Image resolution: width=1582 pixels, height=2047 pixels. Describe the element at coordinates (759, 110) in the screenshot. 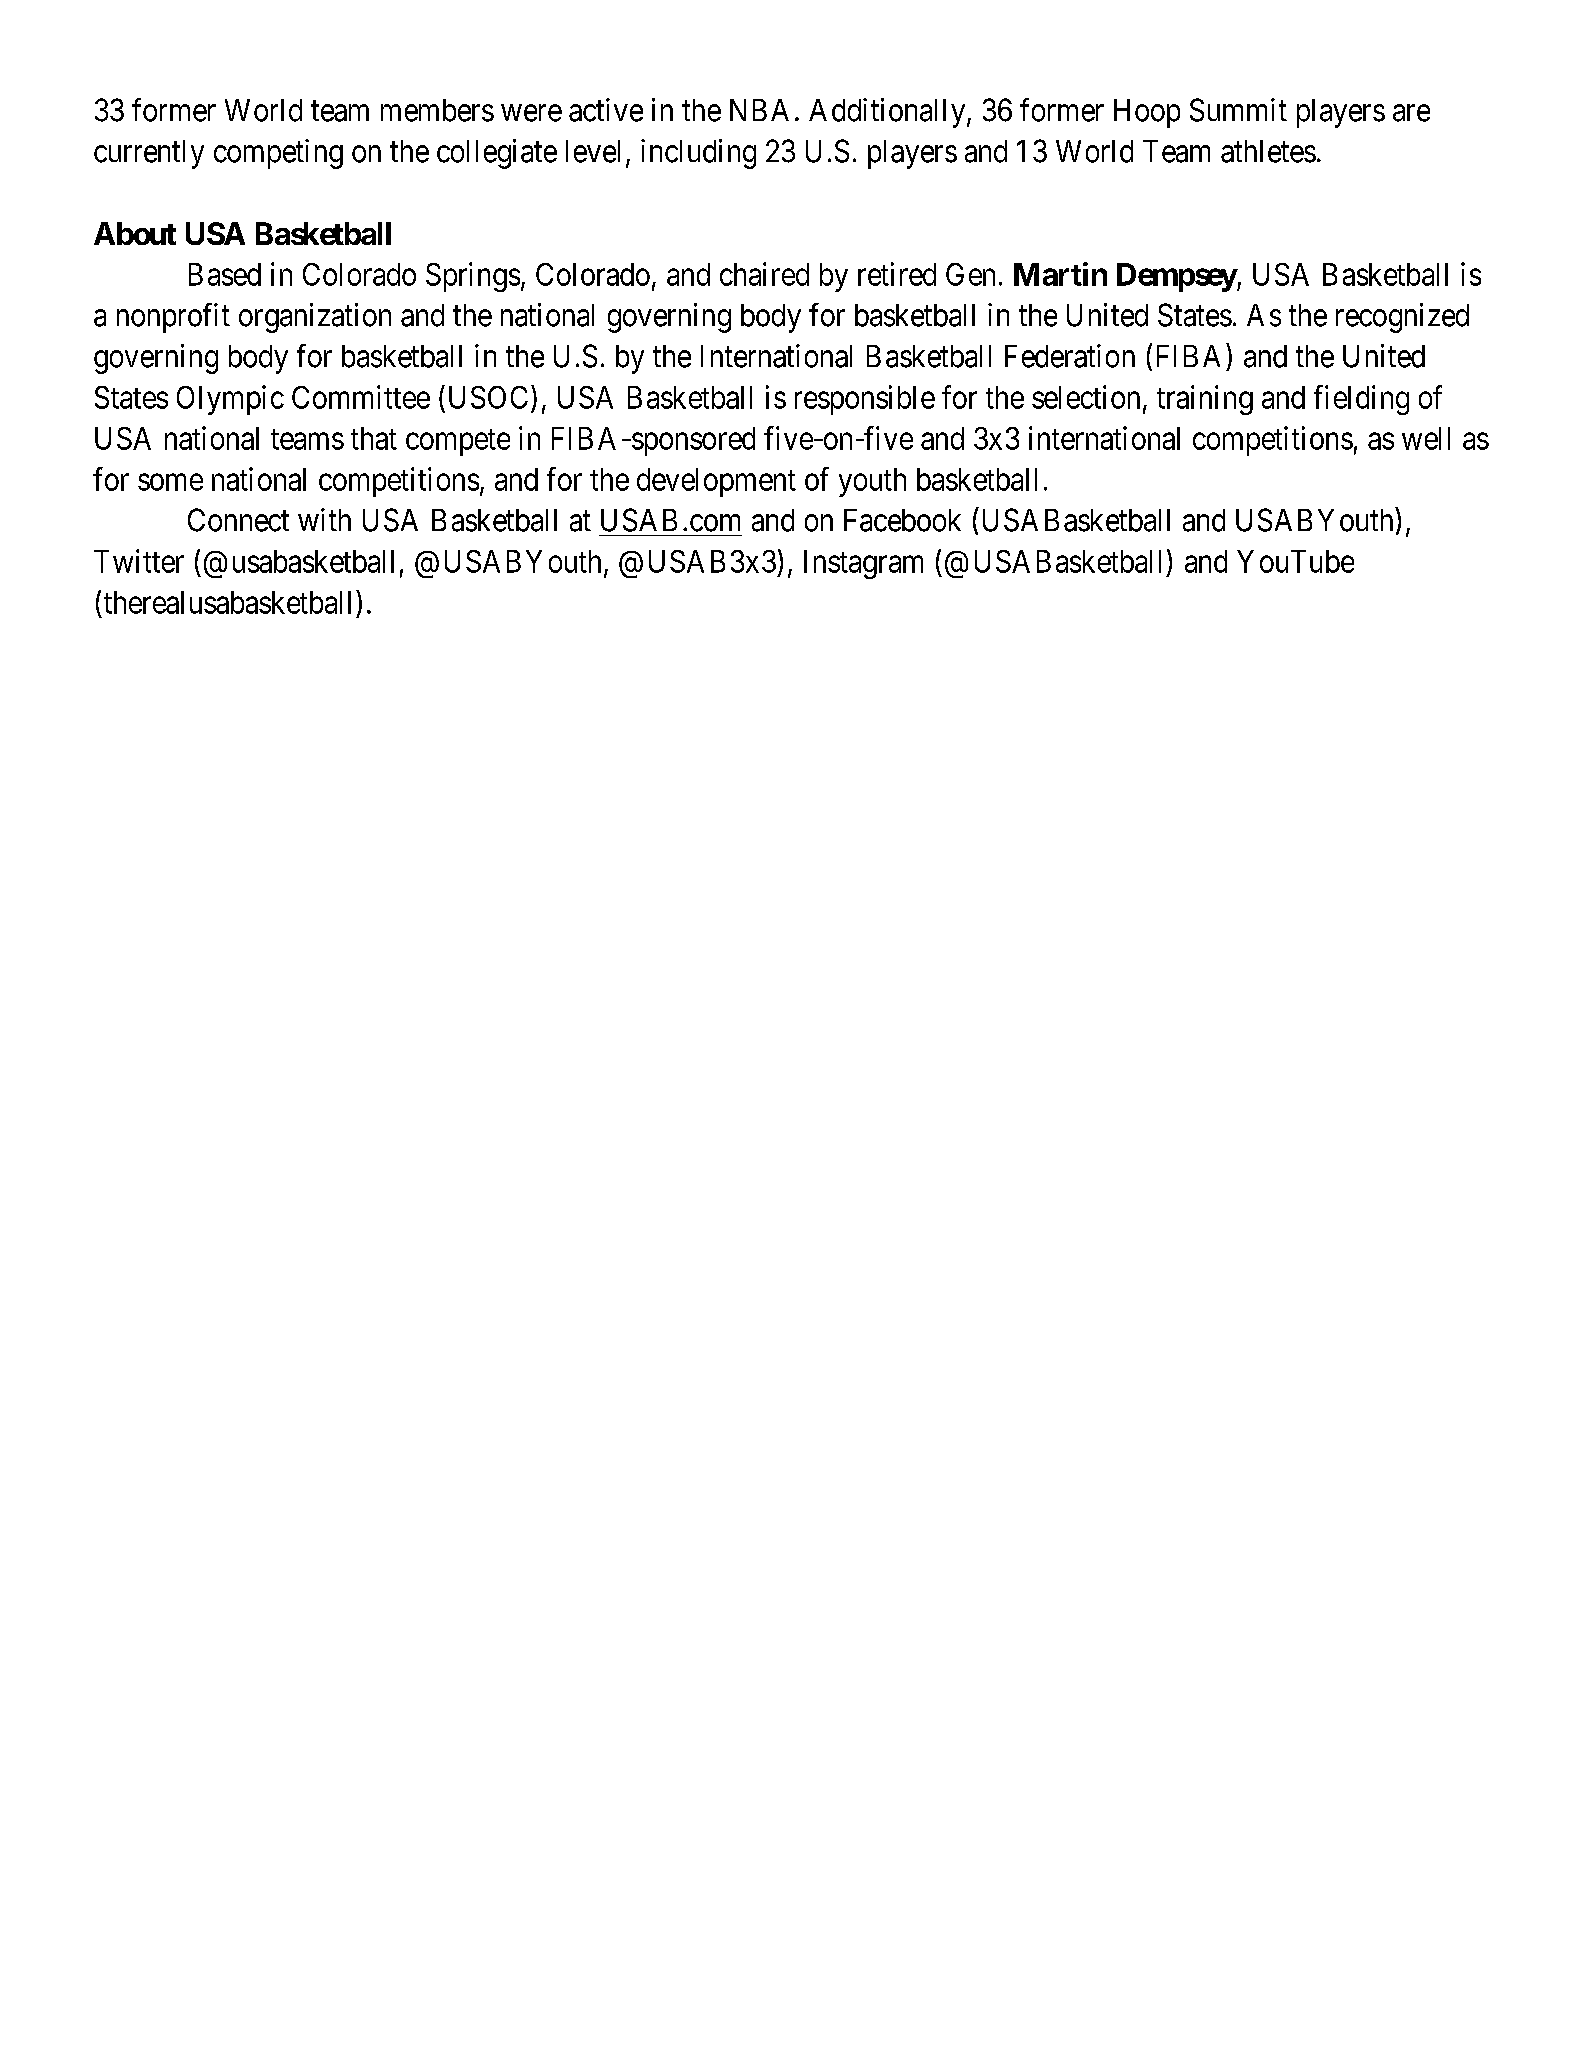

I see `NBA` at that location.
